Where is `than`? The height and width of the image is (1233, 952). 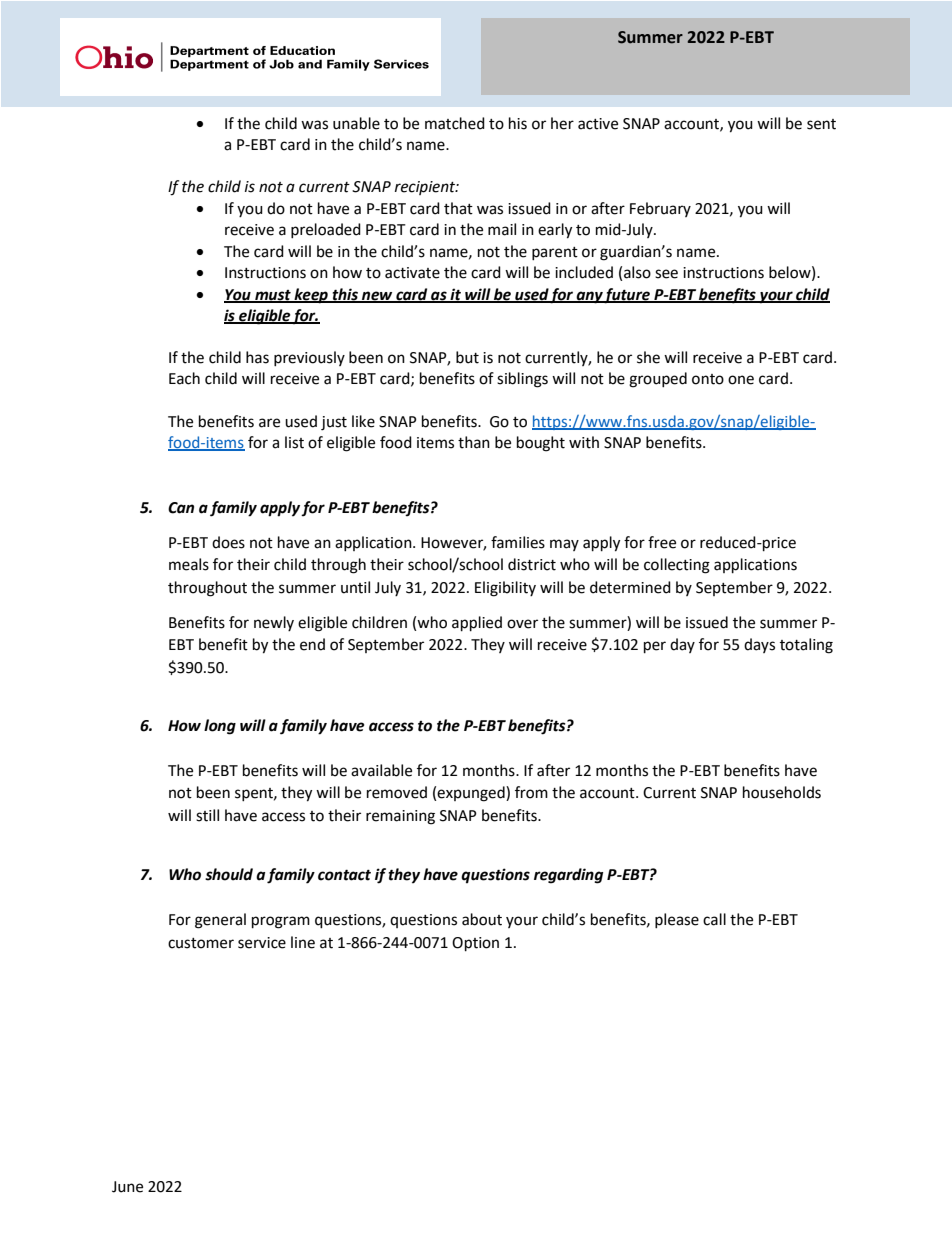 than is located at coordinates (474, 442).
